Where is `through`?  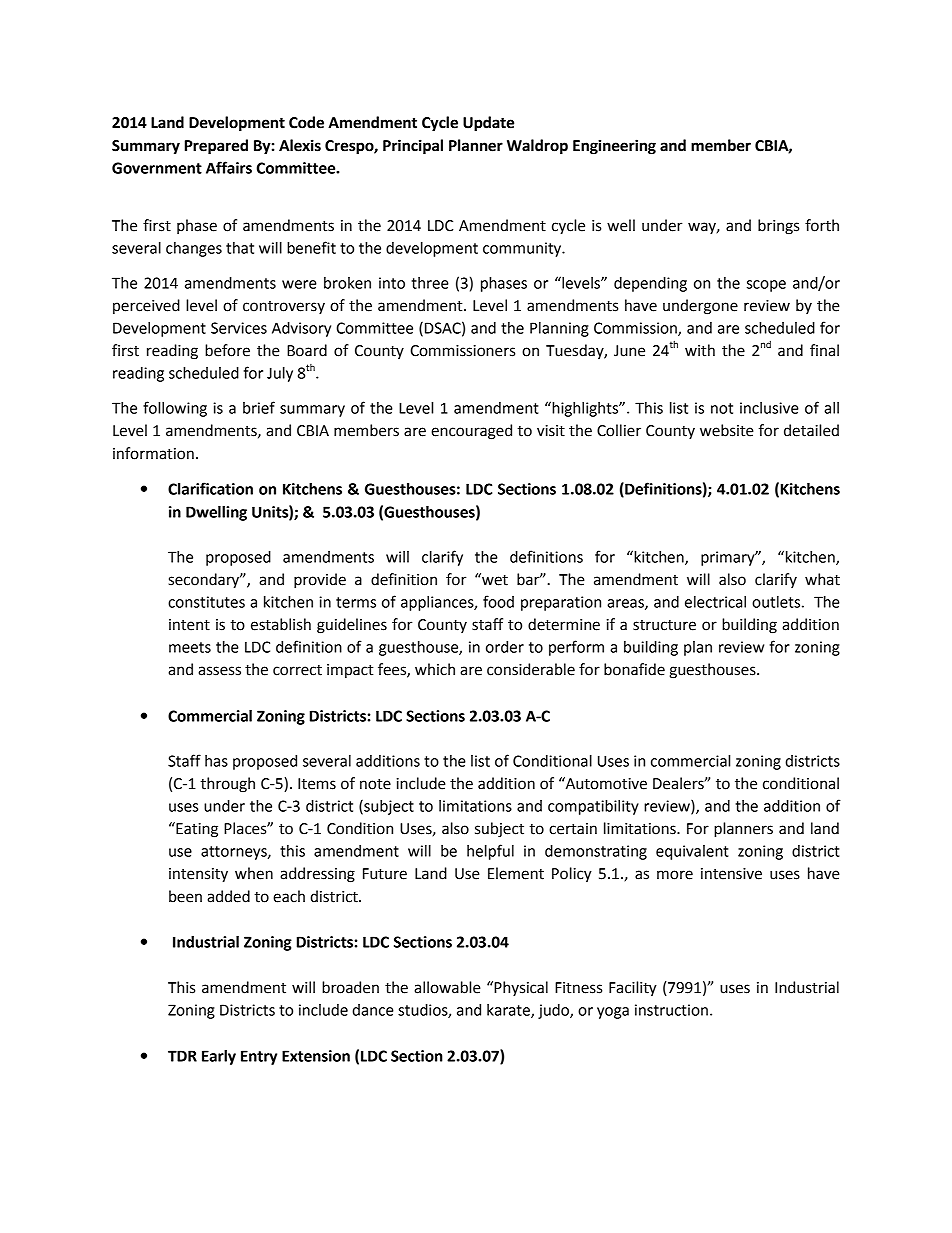
through is located at coordinates (227, 785).
